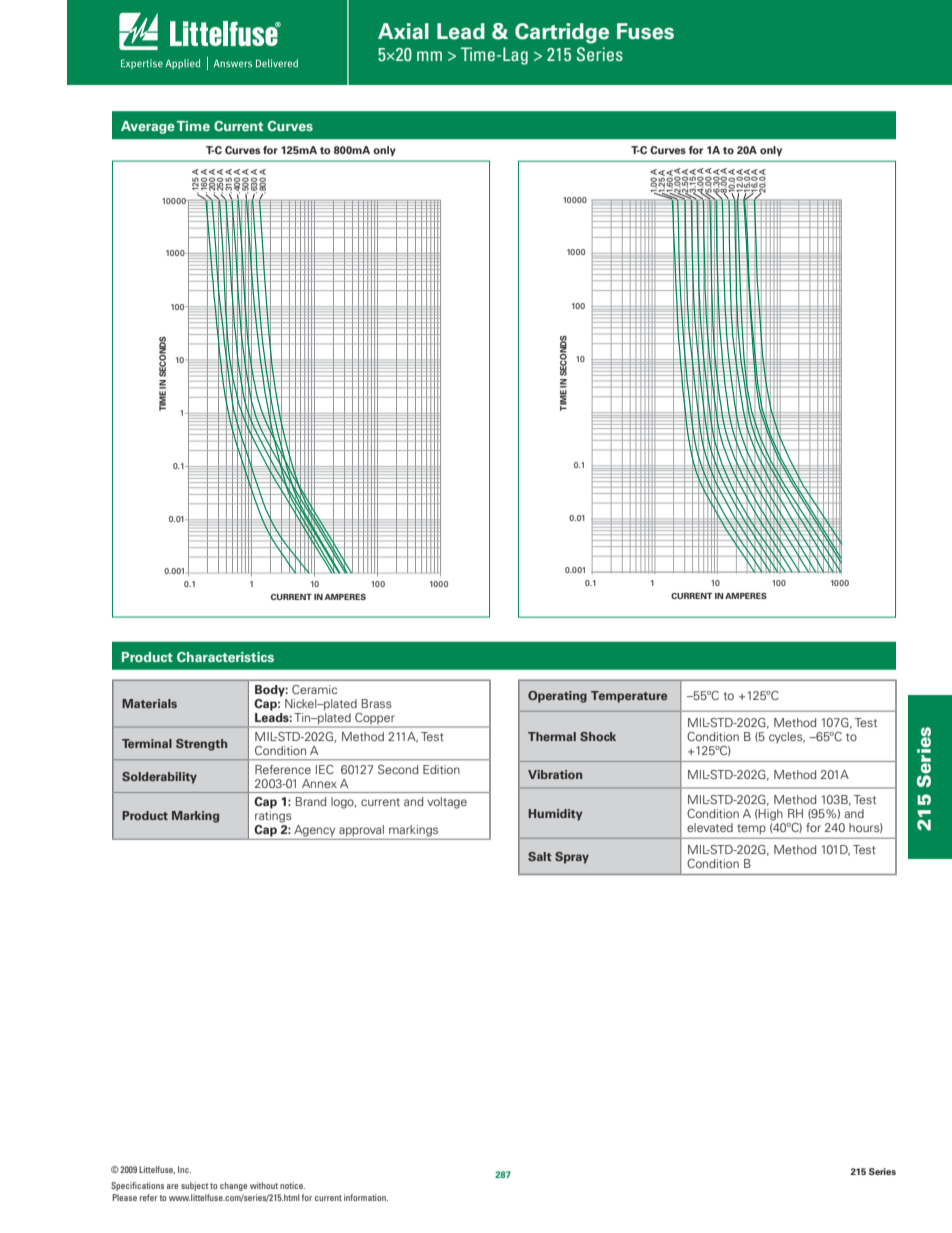  I want to click on Inc, so click(184, 1169).
